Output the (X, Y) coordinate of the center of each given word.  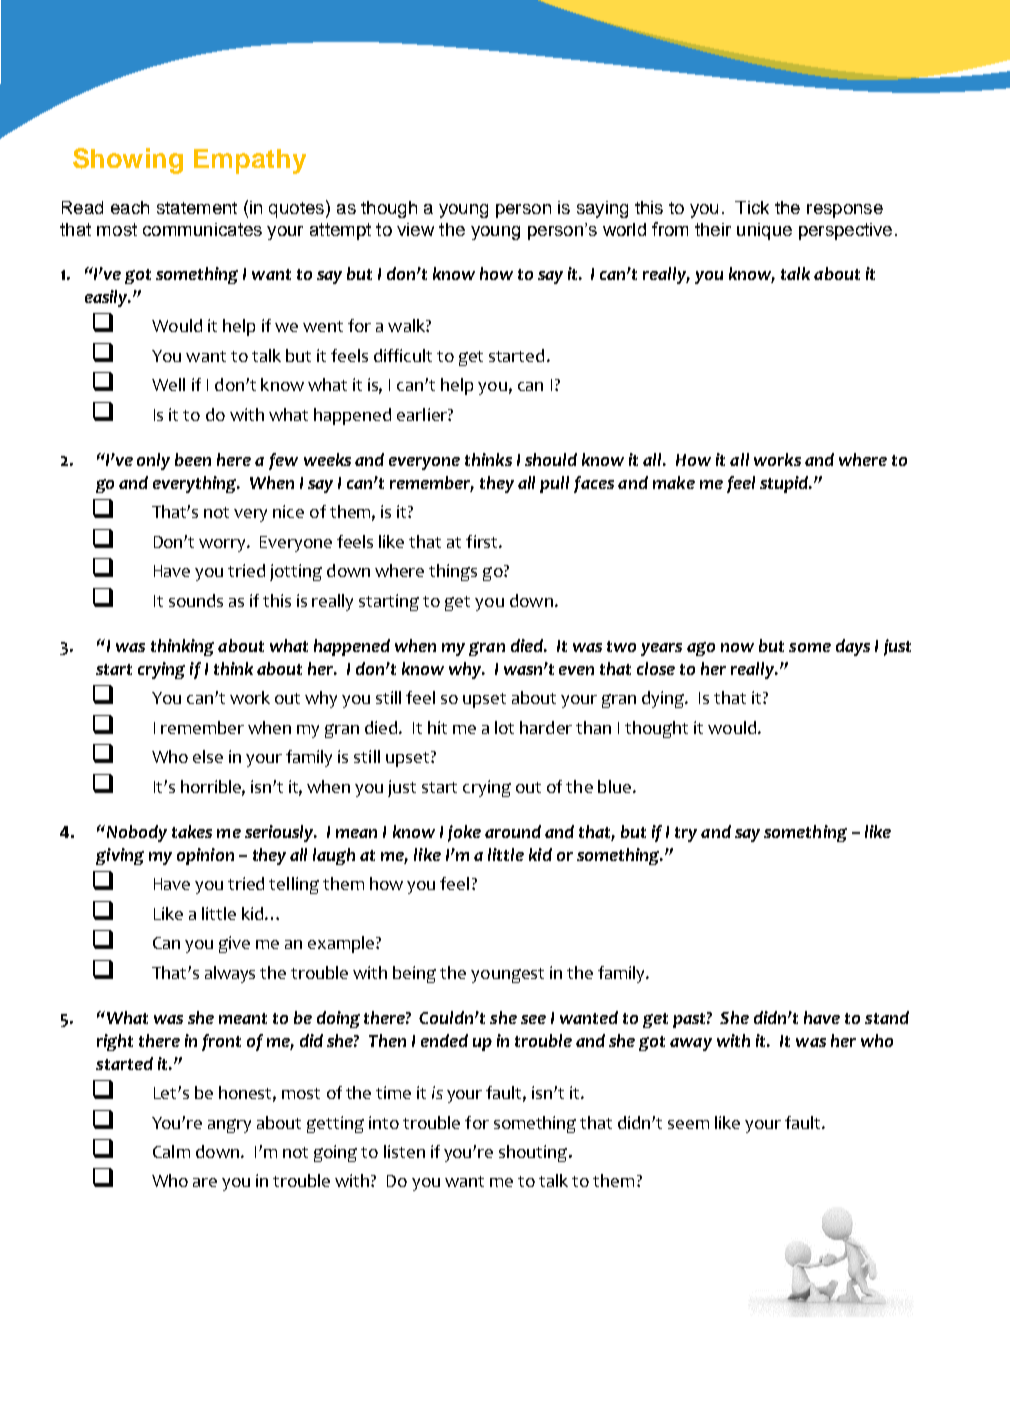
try (686, 834)
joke (464, 833)
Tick (752, 207)
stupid (785, 484)
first (483, 541)
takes (192, 831)
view (415, 229)
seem (688, 1124)
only (153, 461)
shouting (534, 1153)
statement (197, 208)
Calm (171, 1151)
